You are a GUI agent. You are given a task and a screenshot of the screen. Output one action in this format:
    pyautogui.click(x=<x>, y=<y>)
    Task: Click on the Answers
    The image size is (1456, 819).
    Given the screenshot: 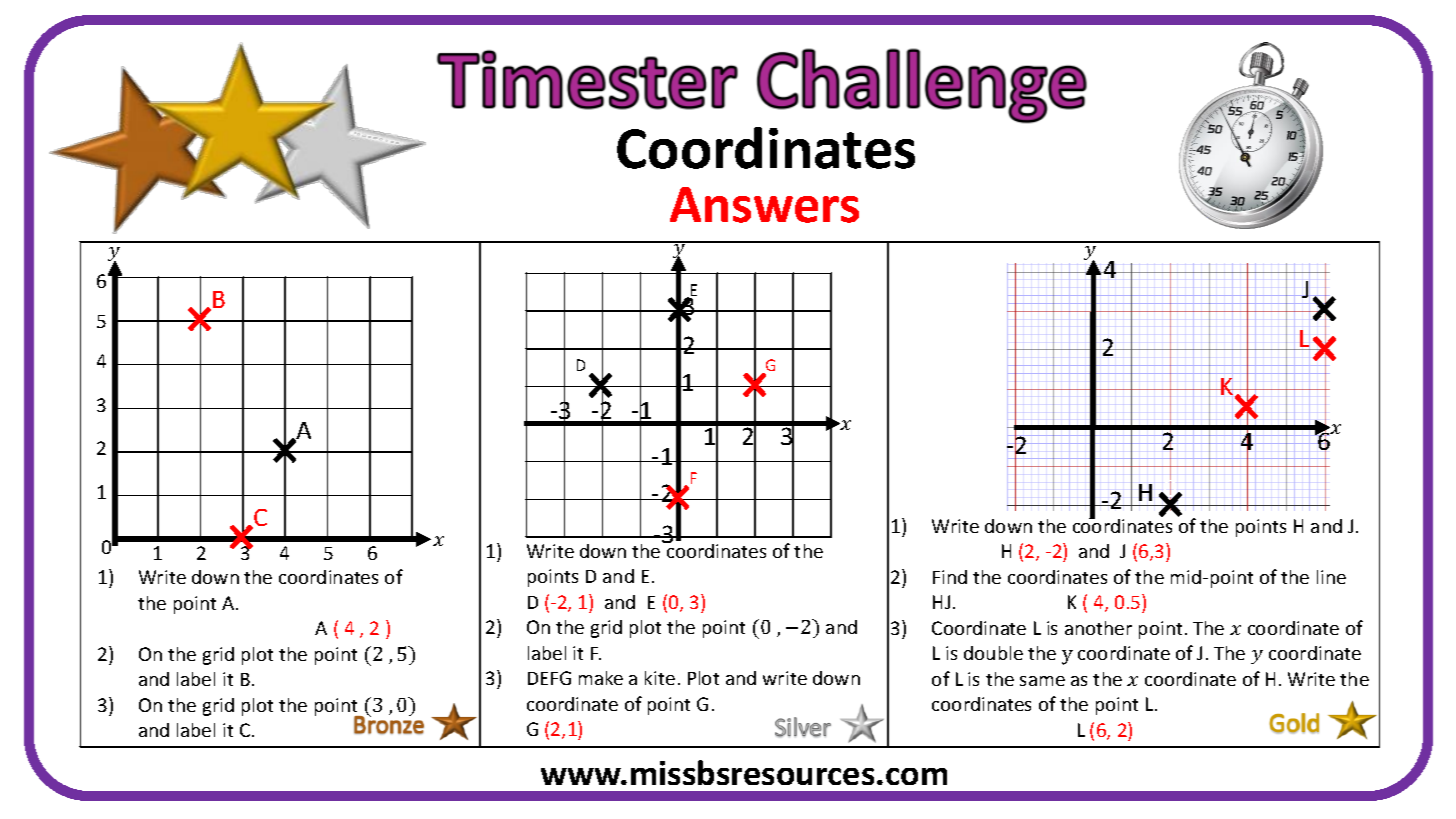 What is the action you would take?
    pyautogui.click(x=764, y=205)
